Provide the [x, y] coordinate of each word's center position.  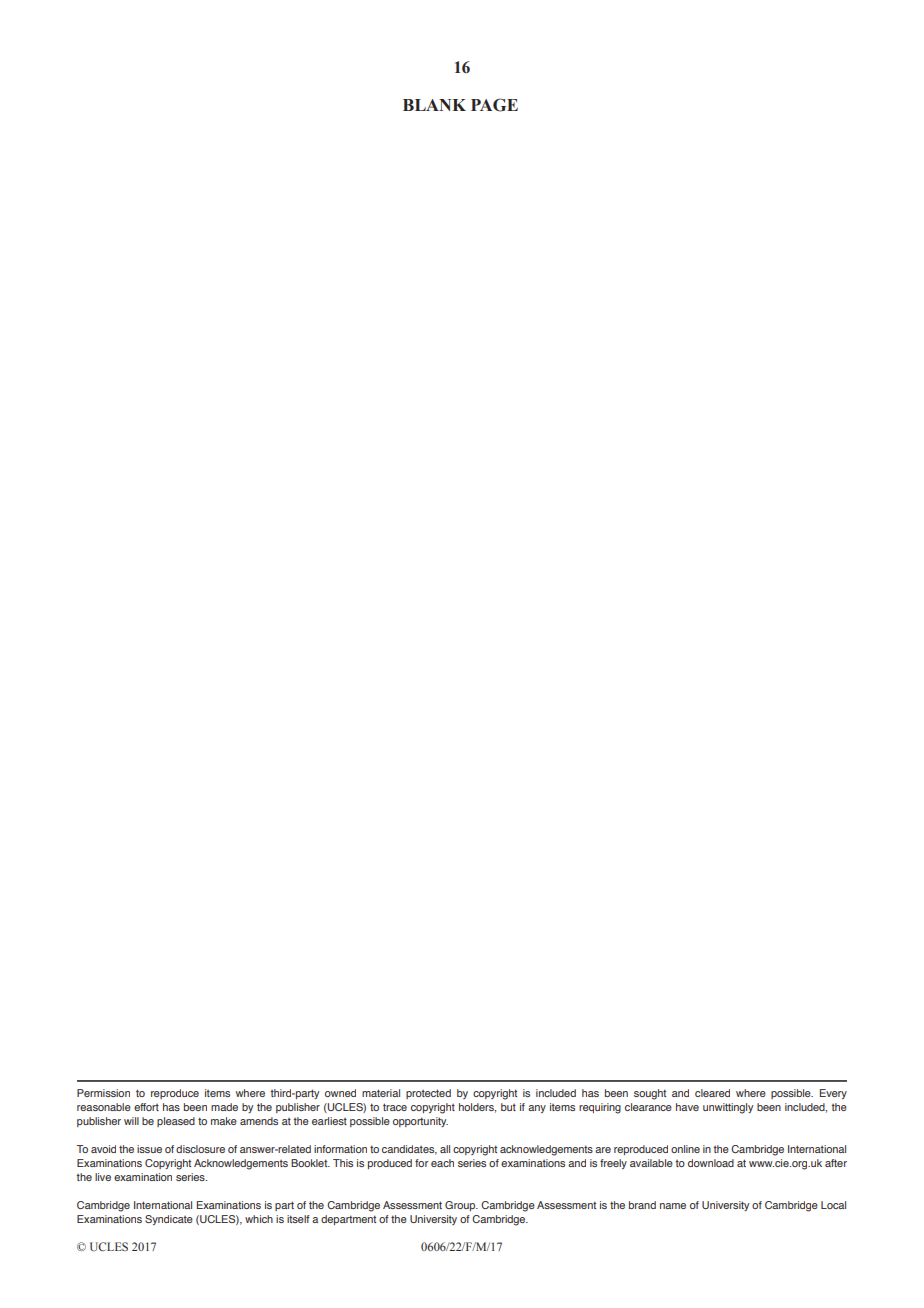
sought [650, 1094]
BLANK [434, 105]
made [224, 1107]
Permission [103, 1093]
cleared [712, 1093]
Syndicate [169, 1220]
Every [833, 1094]
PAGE [494, 105]
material [381, 1093]
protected [428, 1094]
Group [461, 1206]
